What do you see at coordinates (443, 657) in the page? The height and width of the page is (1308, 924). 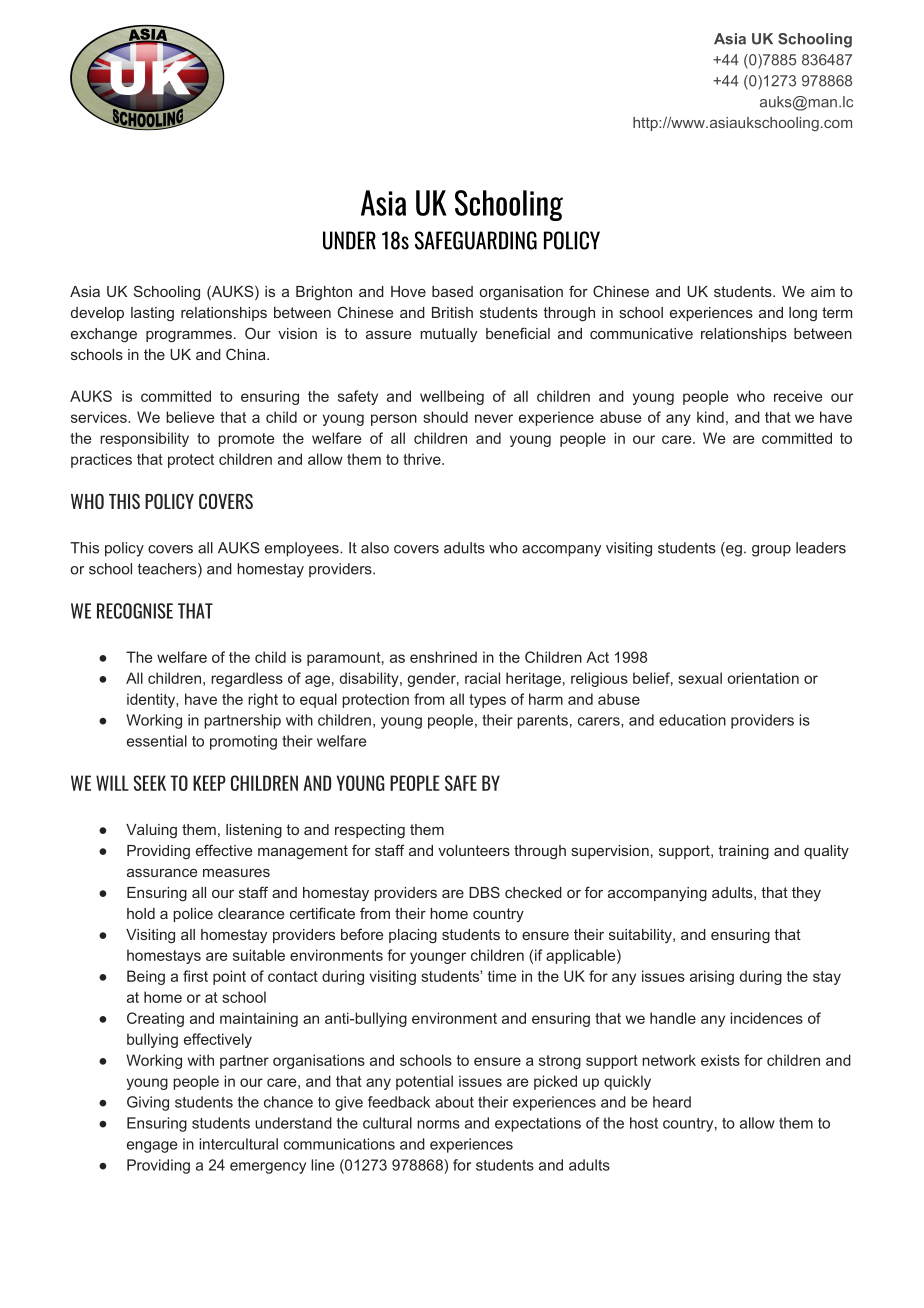 I see `enshrined` at bounding box center [443, 657].
